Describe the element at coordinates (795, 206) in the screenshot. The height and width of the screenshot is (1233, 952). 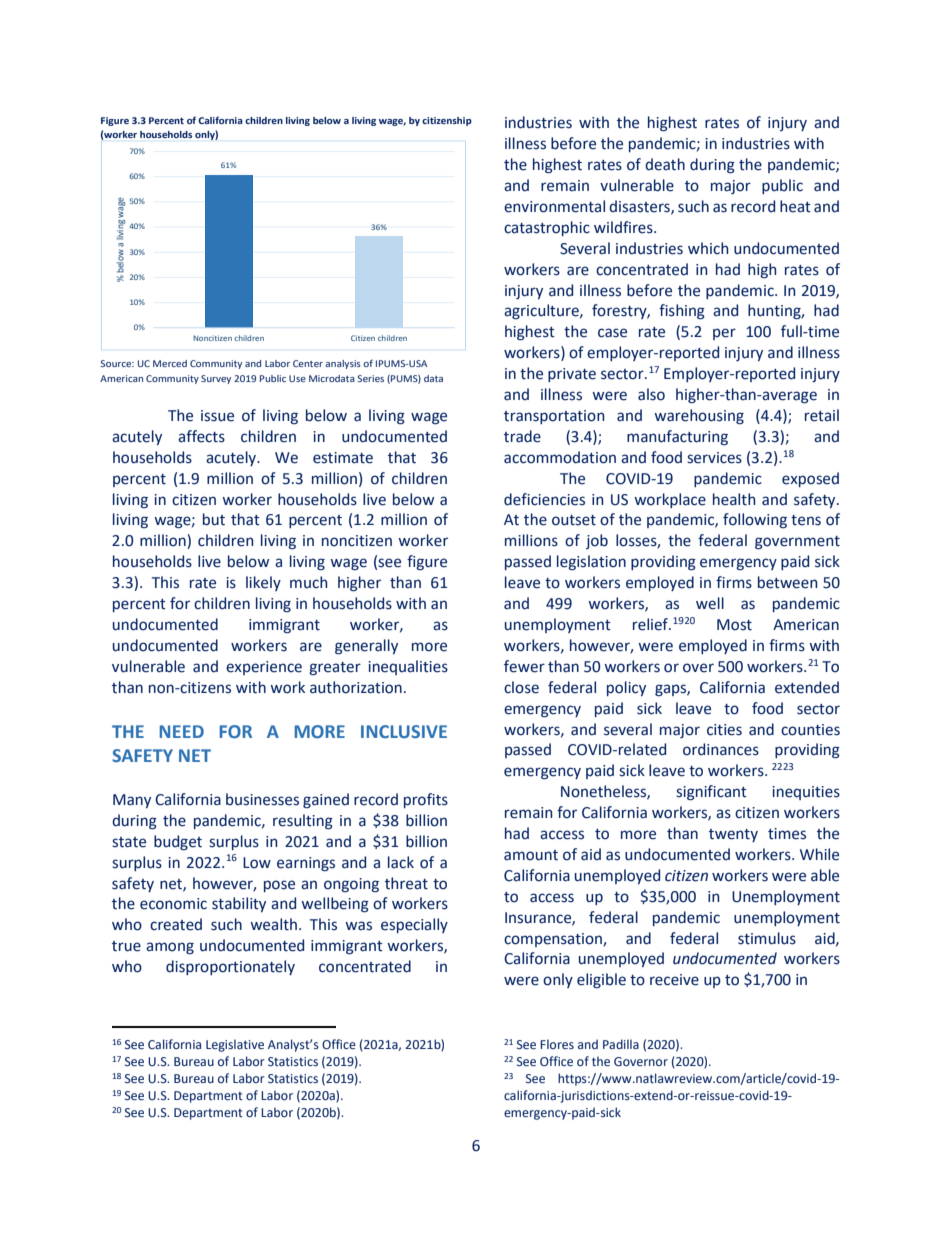
I see `heat` at that location.
